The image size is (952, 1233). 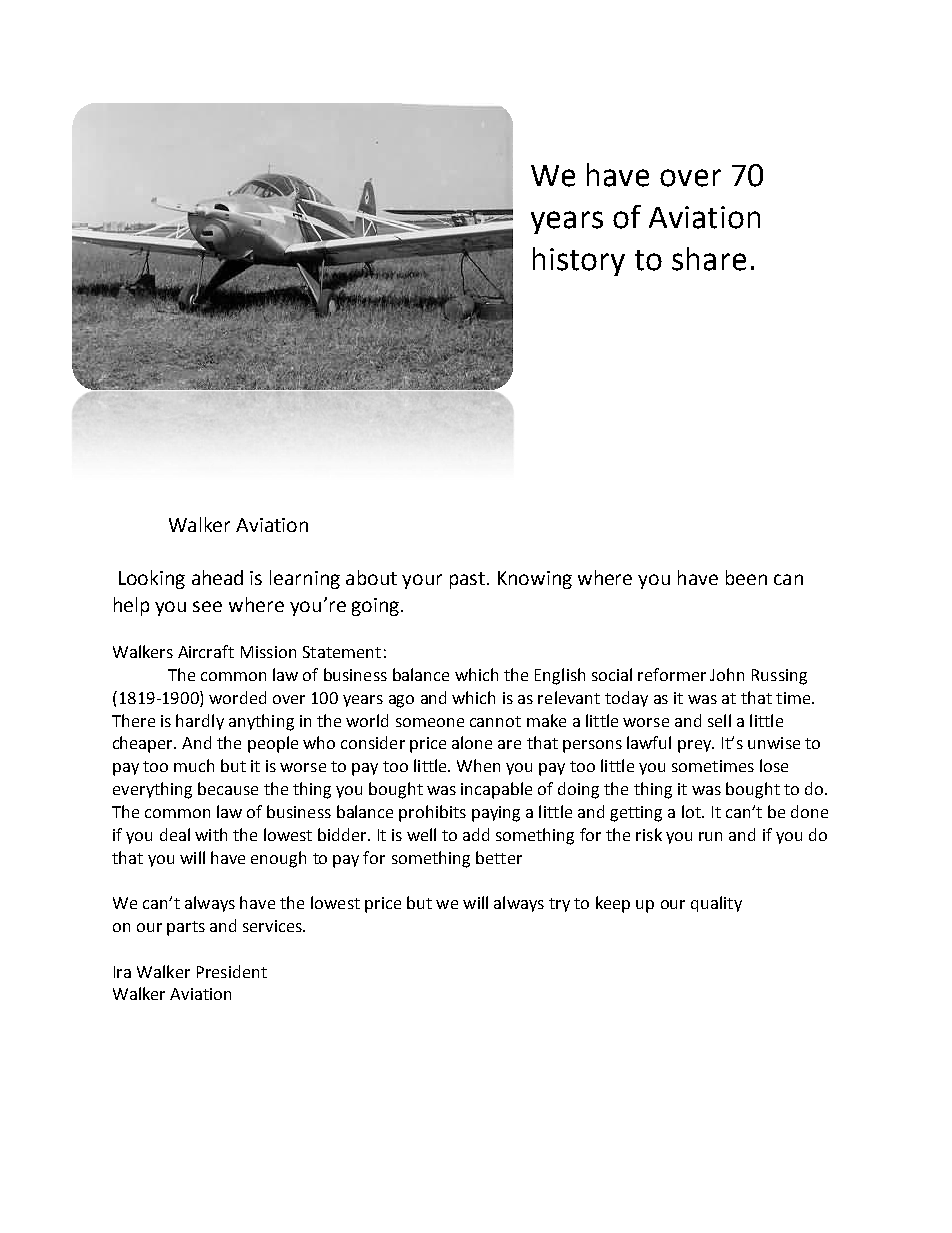 I want to click on see, so click(x=207, y=606).
